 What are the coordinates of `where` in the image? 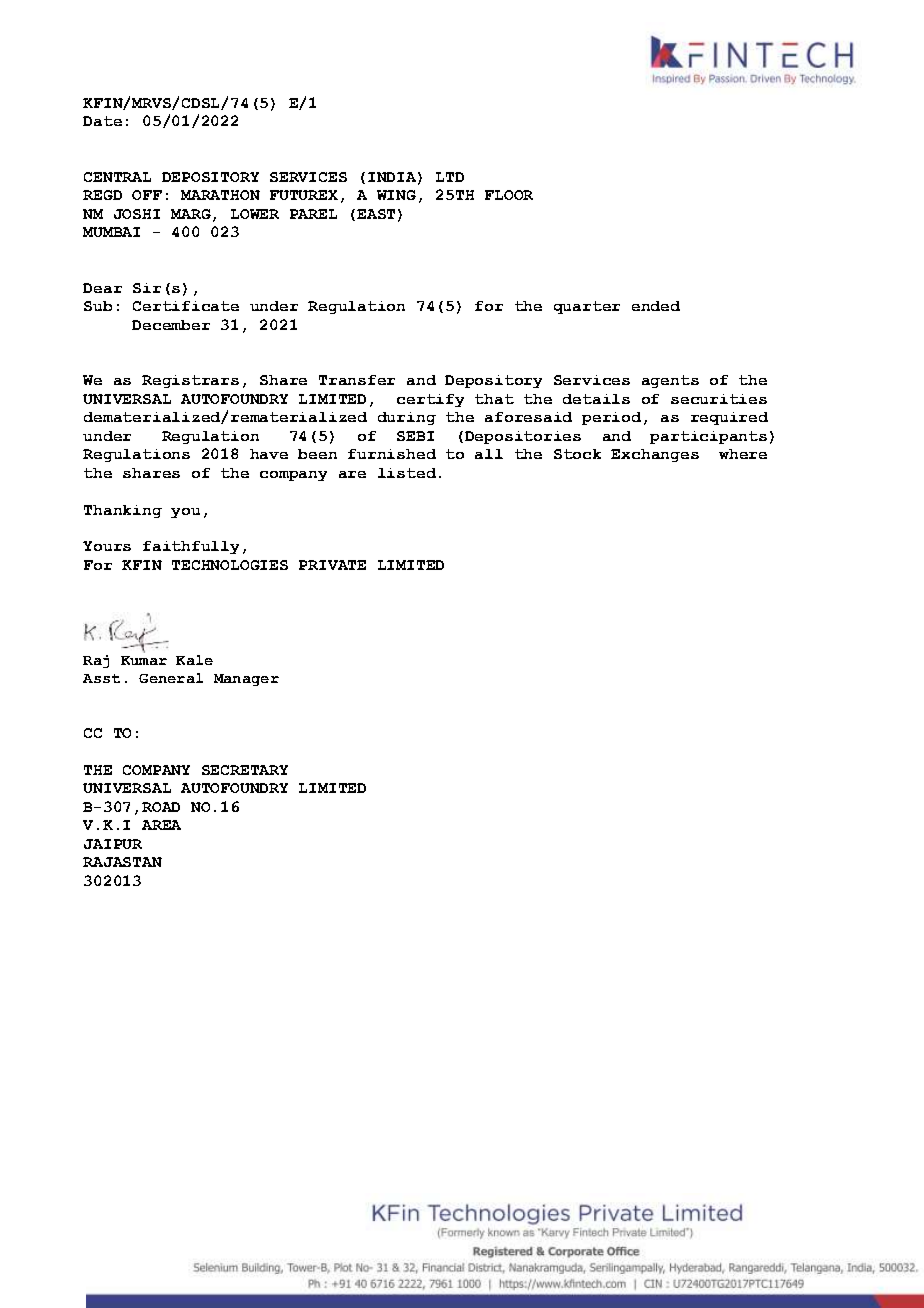 It's located at (743, 454).
